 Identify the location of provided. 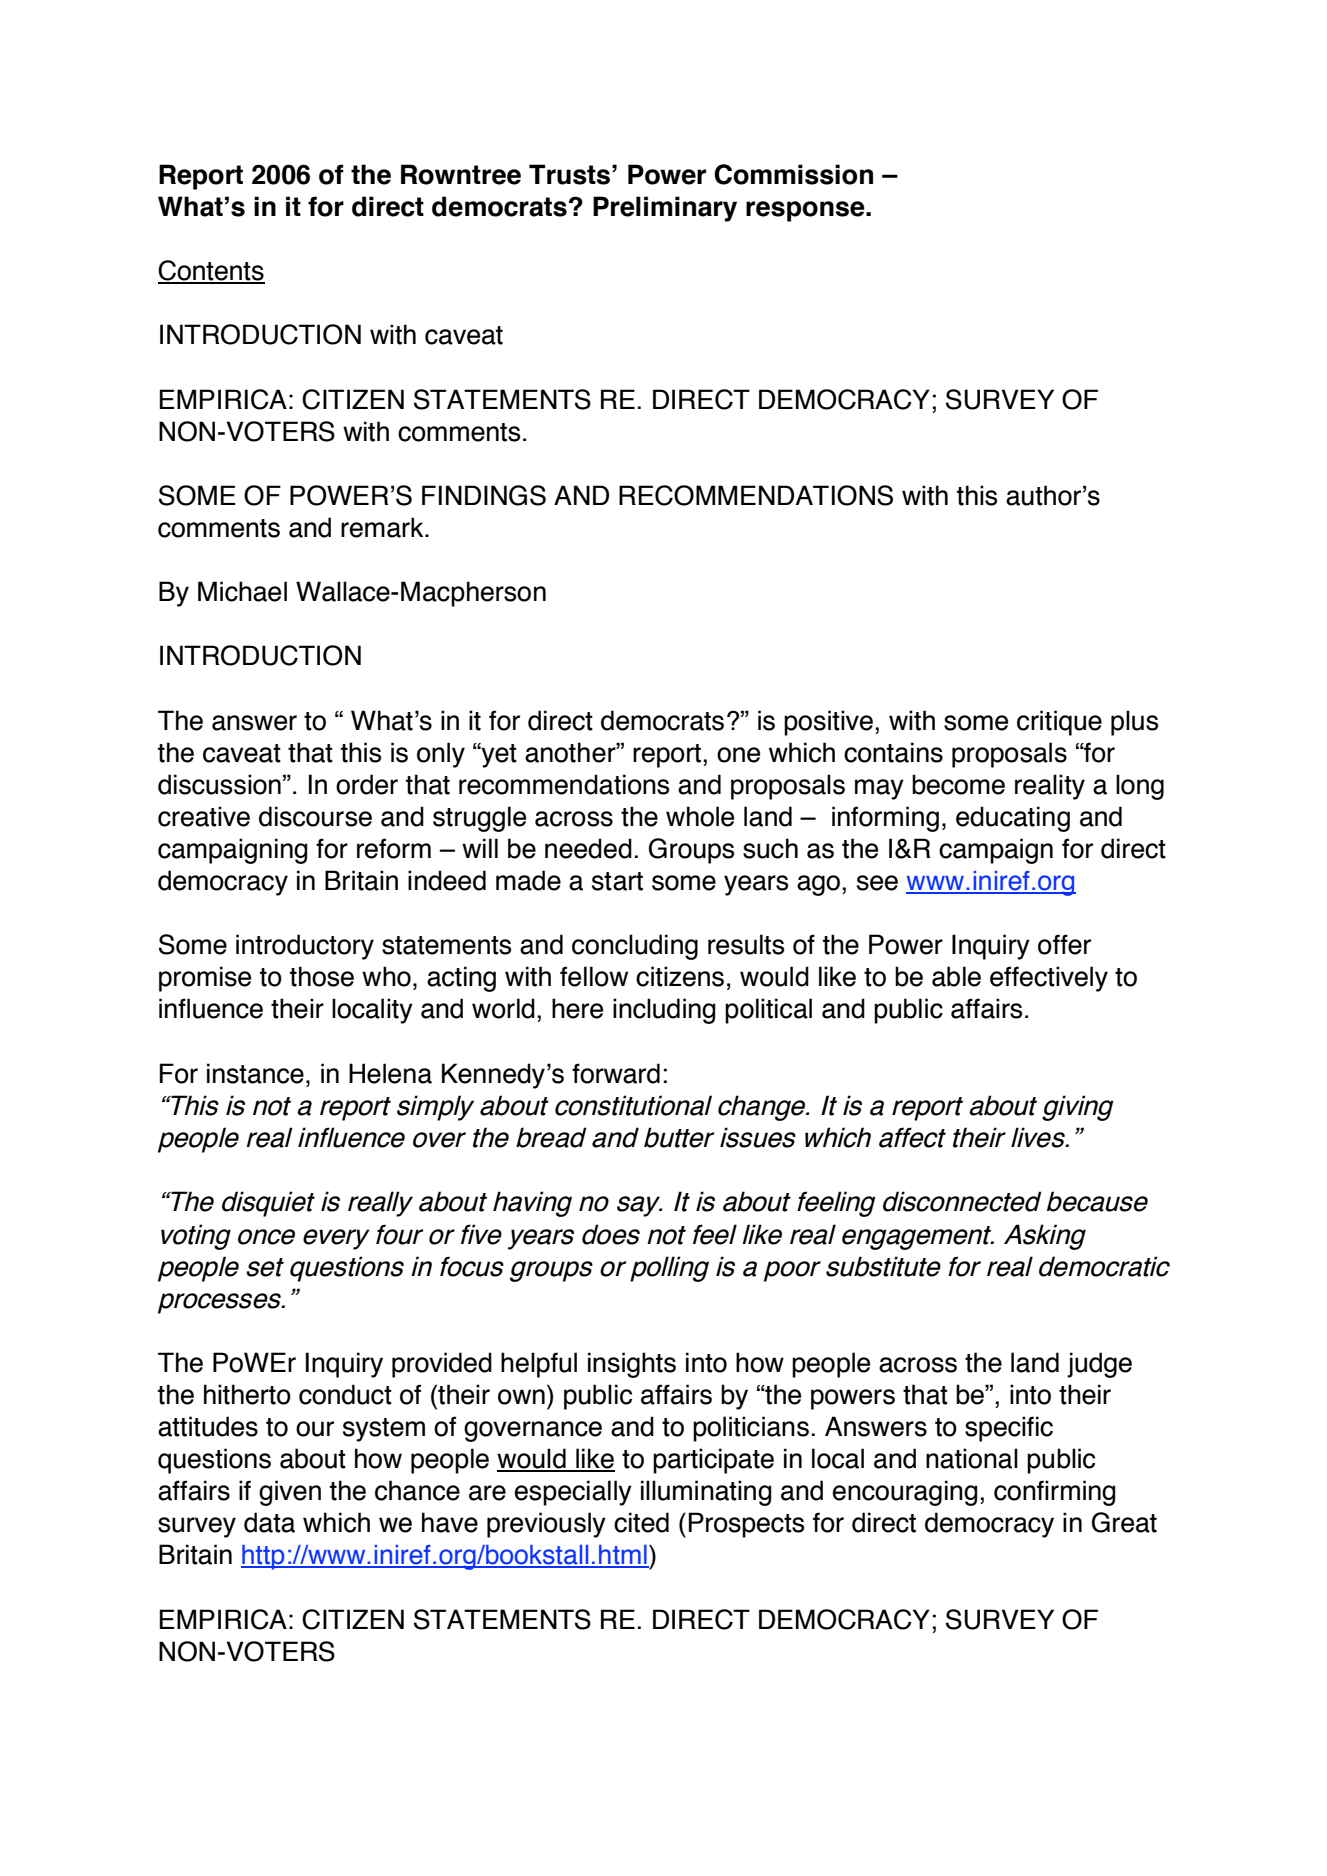
(442, 1365).
